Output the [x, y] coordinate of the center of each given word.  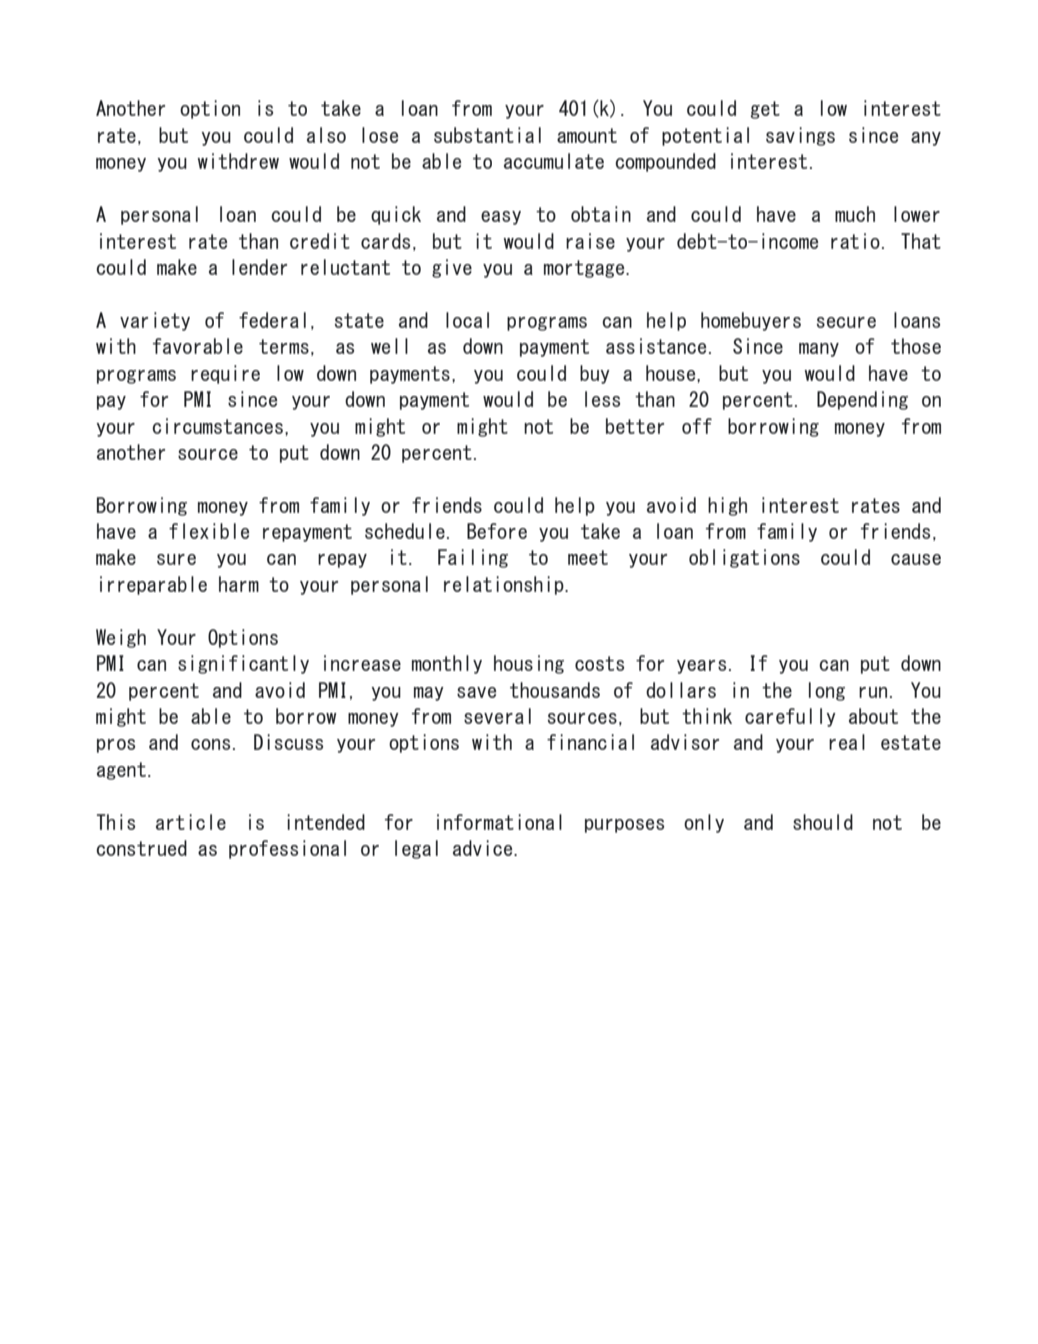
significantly [243, 664]
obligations [744, 558]
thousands [555, 690]
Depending [862, 400]
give [452, 268]
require [225, 374]
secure [846, 322]
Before [497, 531]
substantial [487, 135]
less [602, 399]
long [827, 691]
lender [259, 267]
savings [800, 136]
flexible [209, 531]
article [191, 822]
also [326, 135]
